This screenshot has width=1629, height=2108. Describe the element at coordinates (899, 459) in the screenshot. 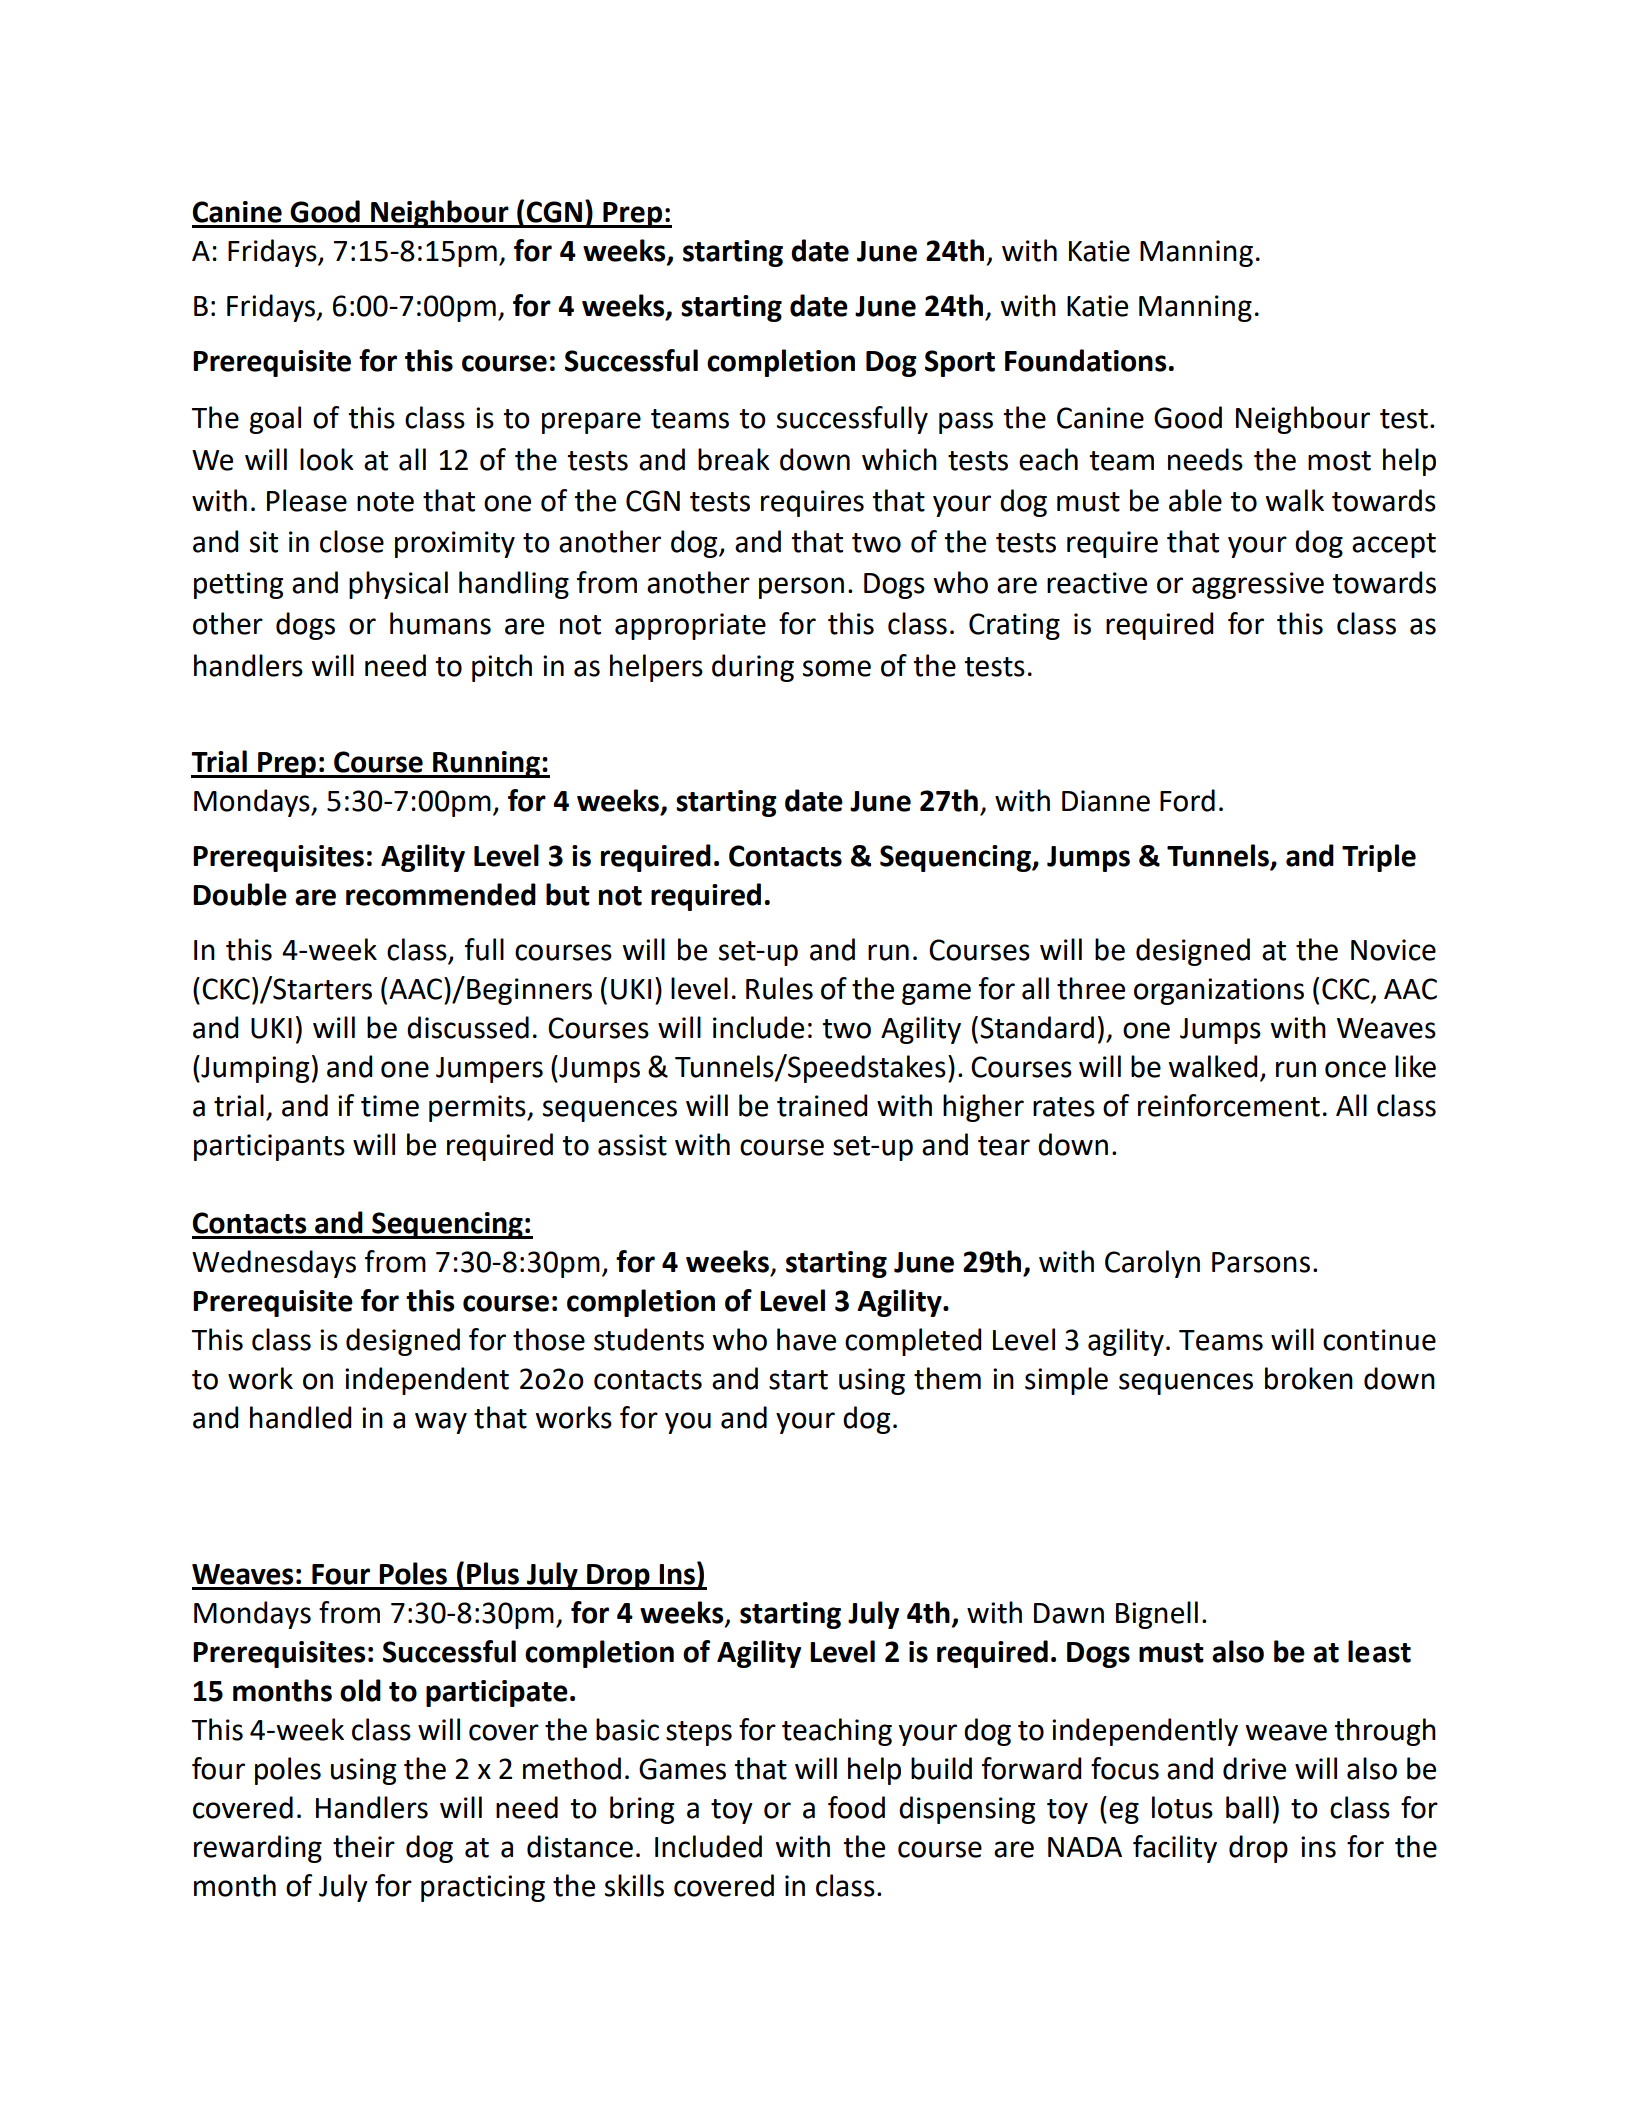

I see `which` at that location.
